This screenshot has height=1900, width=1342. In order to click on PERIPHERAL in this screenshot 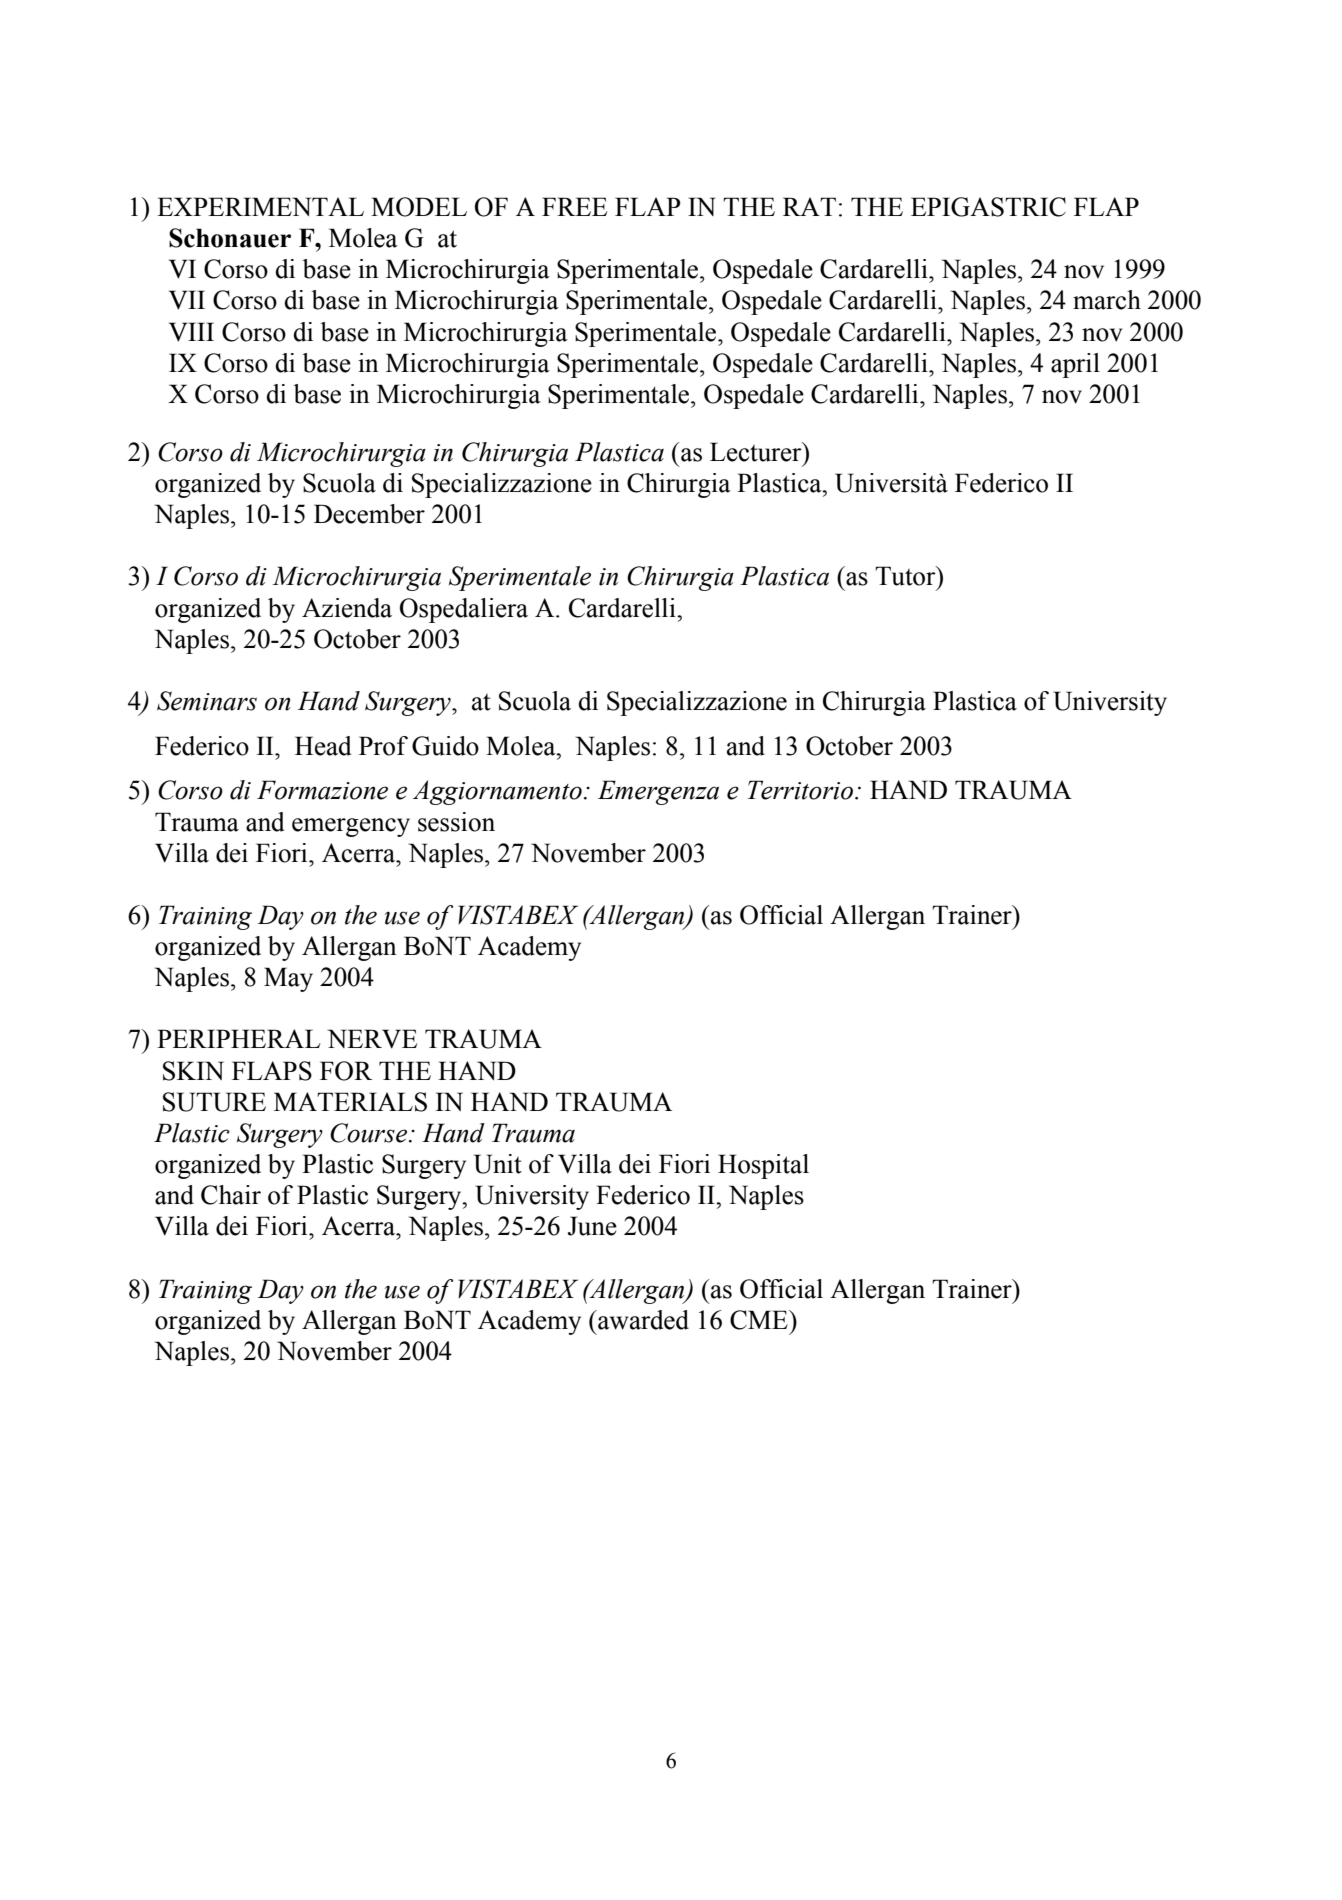, I will do `click(239, 1038)`.
